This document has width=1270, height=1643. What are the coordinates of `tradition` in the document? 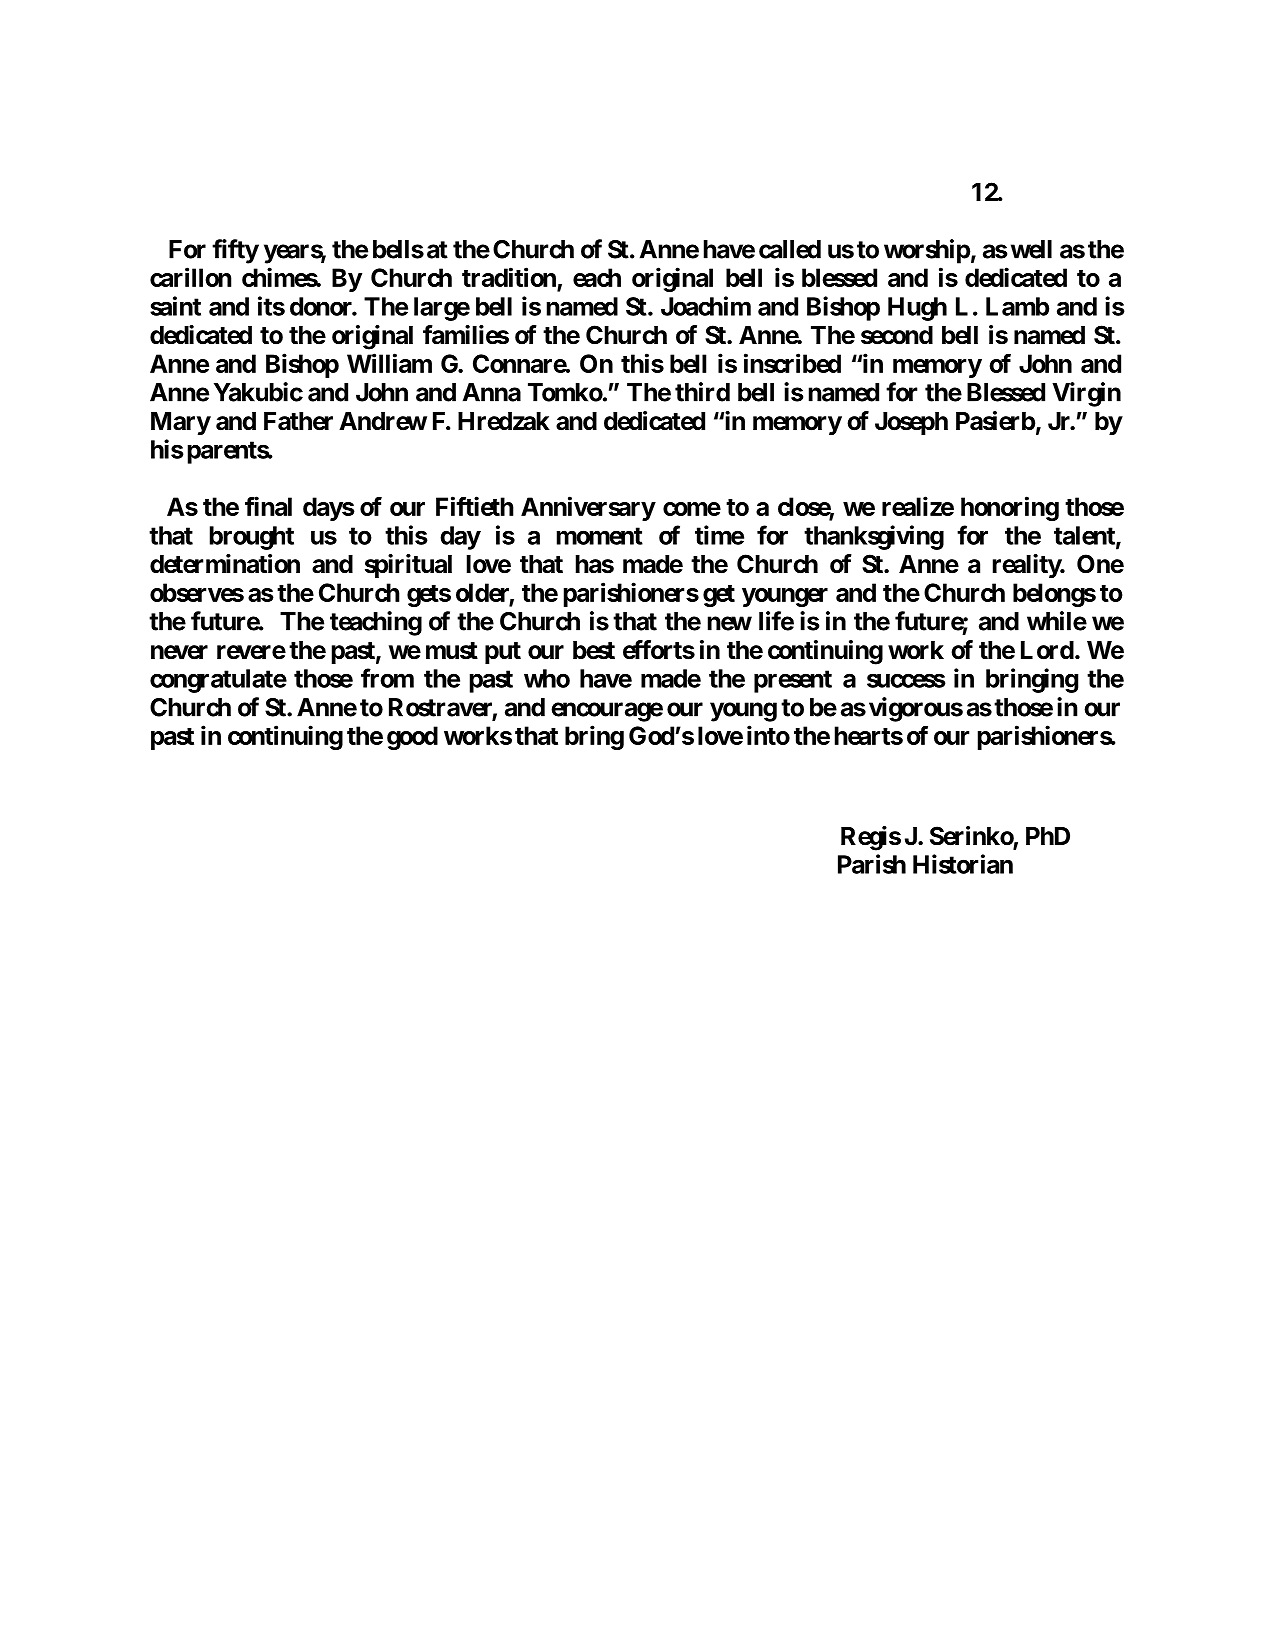 It's located at (510, 278).
